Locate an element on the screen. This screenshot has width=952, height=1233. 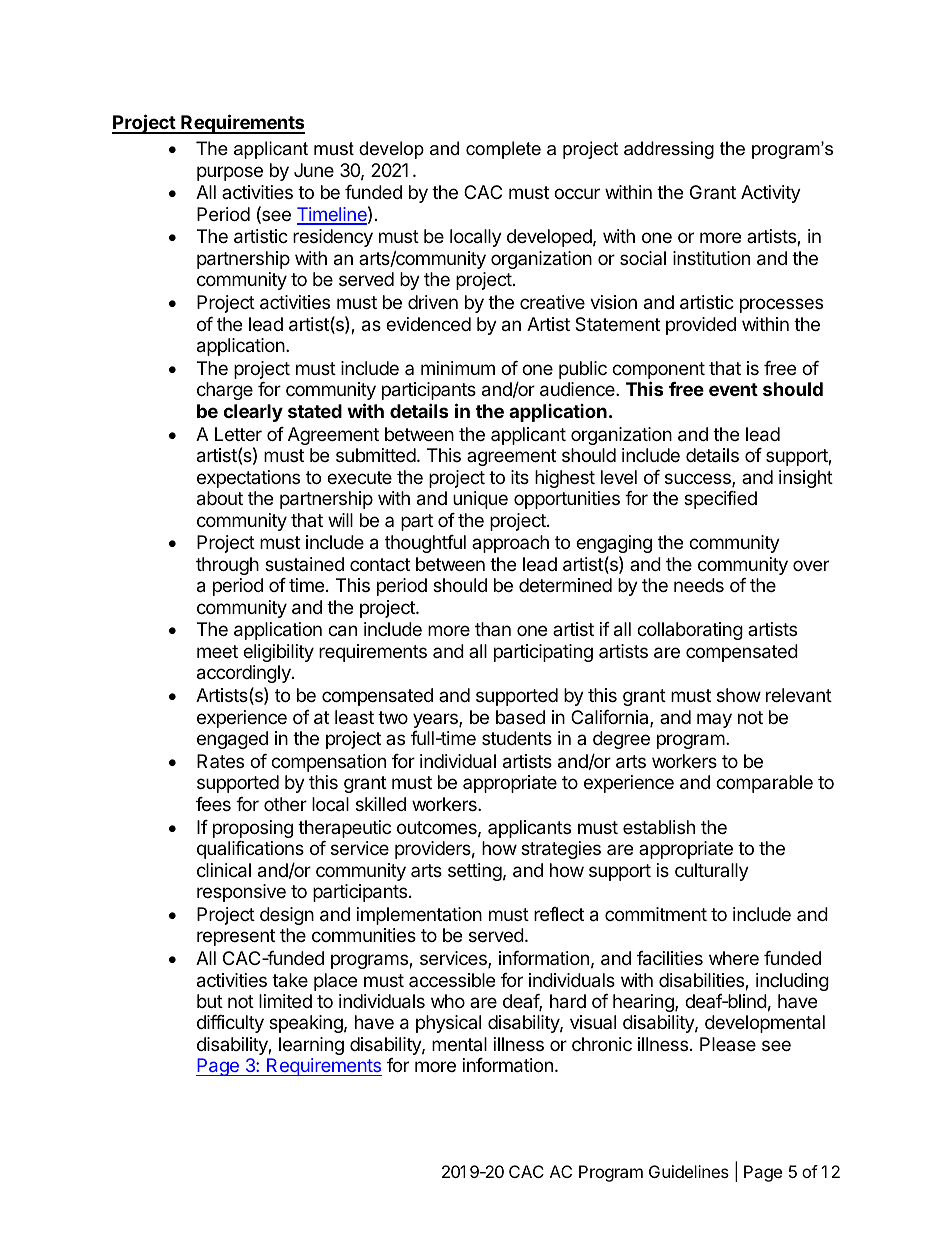
other is located at coordinates (285, 804).
